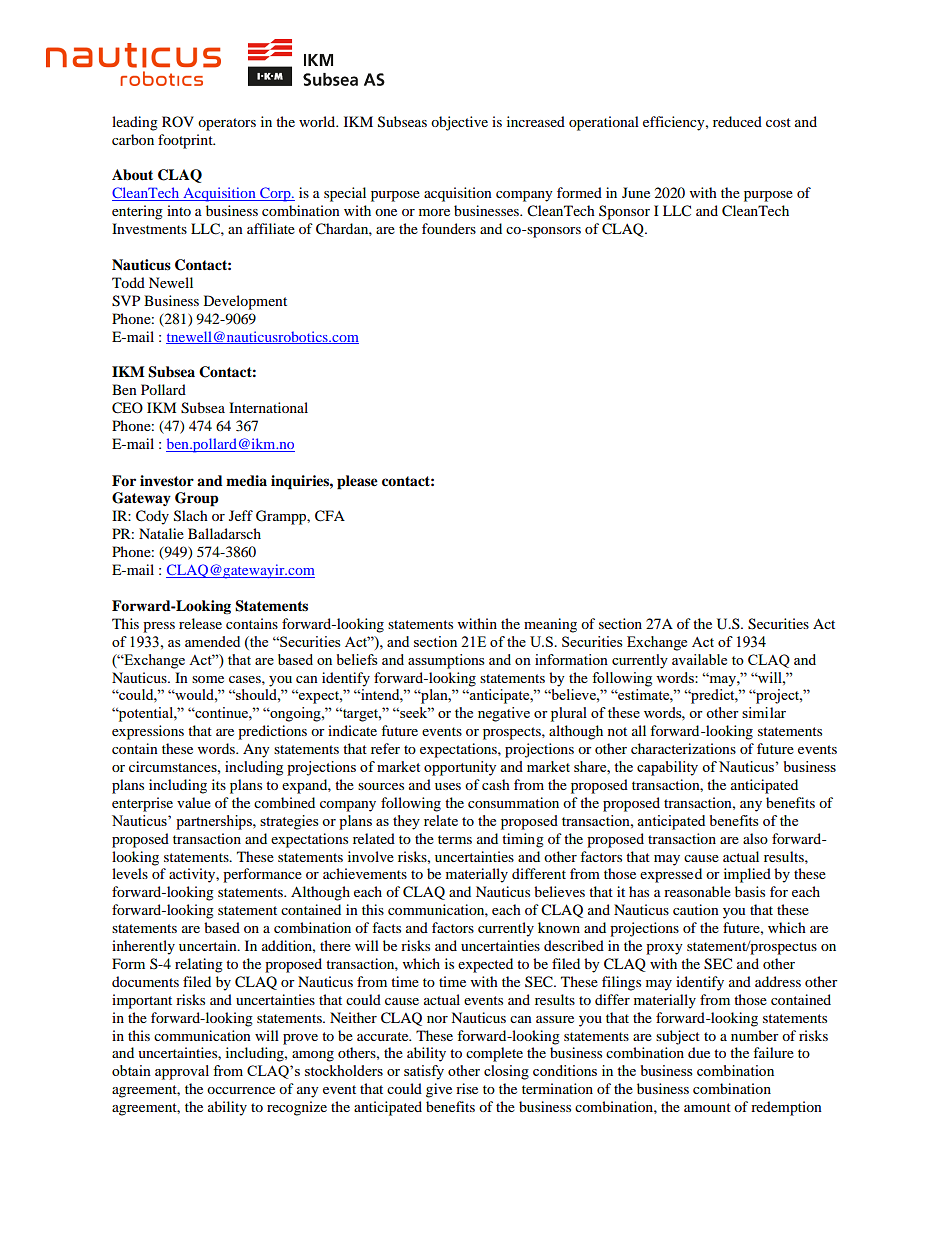 Image resolution: width=952 pixels, height=1233 pixels. I want to click on please, so click(357, 482).
